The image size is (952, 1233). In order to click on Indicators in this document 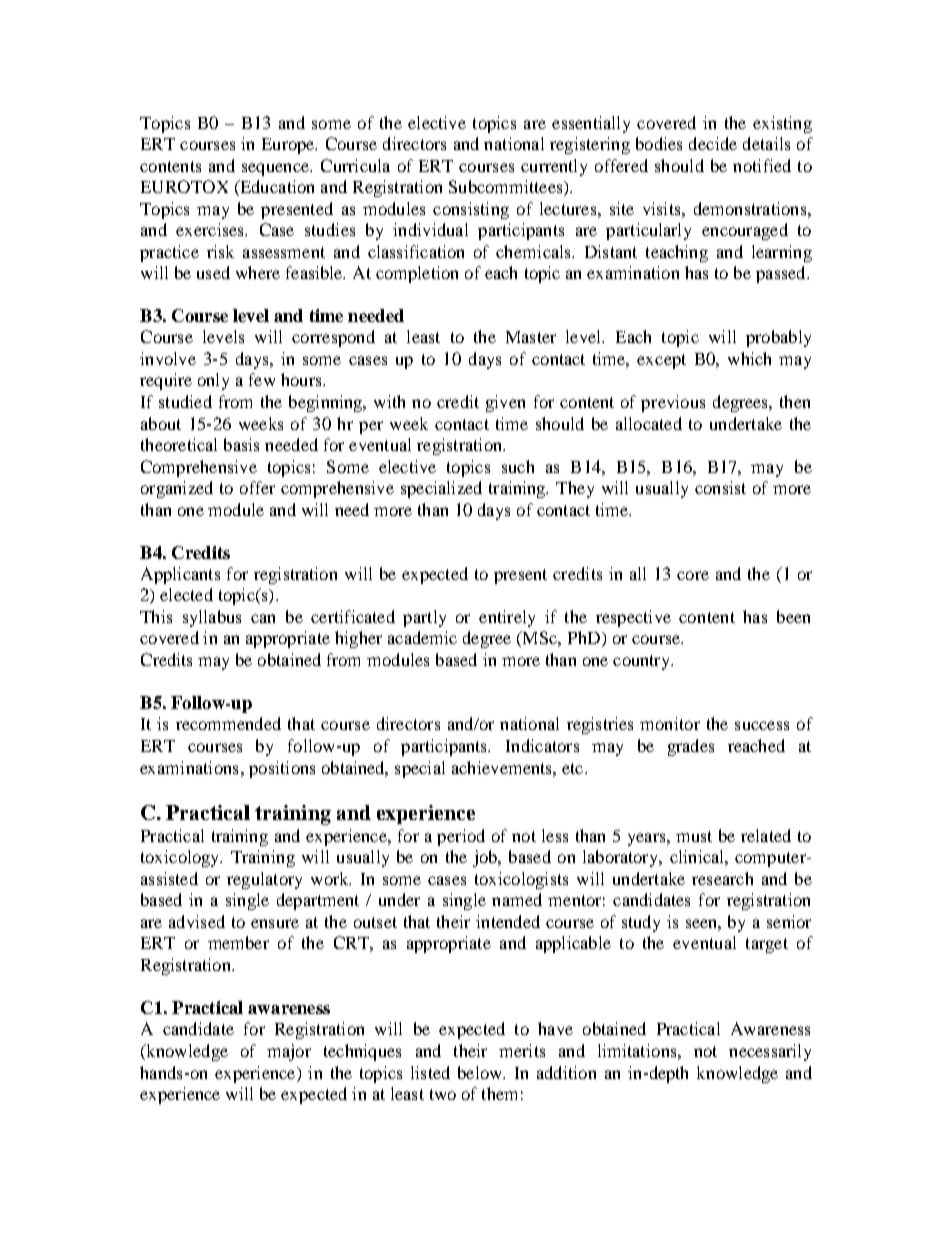, I will do `click(542, 745)`.
